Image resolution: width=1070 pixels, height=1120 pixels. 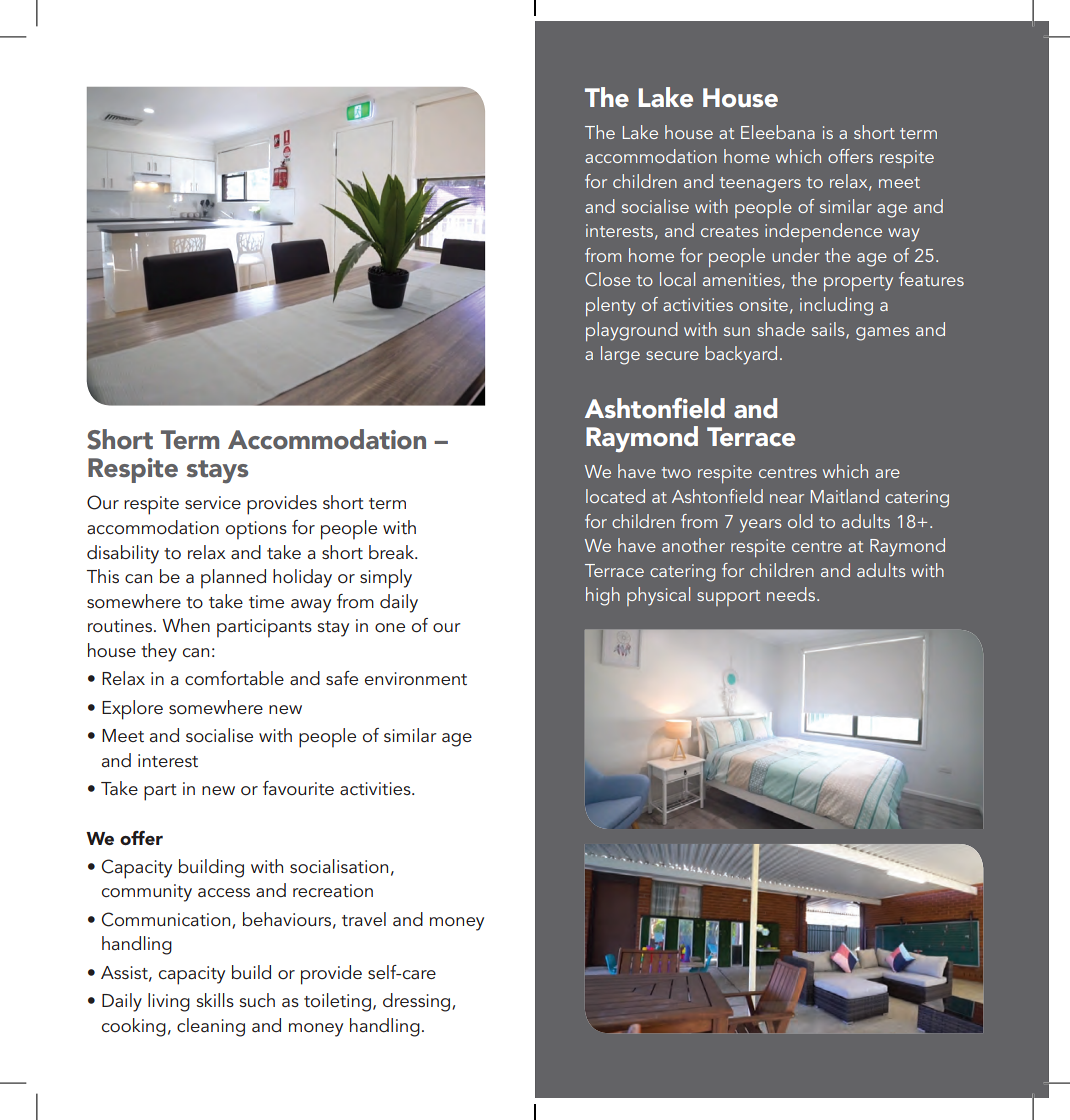 What do you see at coordinates (215, 1000) in the screenshot?
I see `skills` at bounding box center [215, 1000].
